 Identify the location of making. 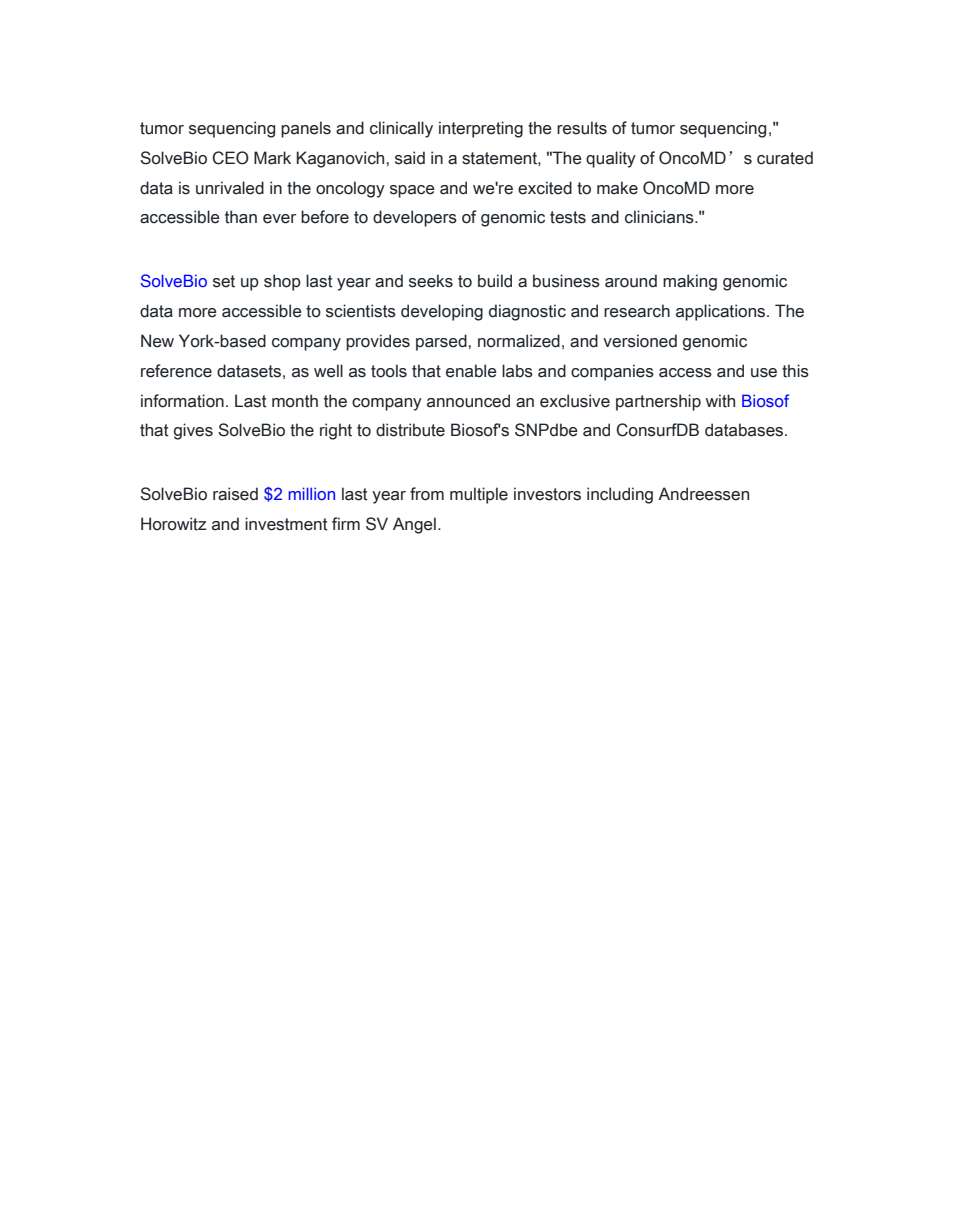
(690, 282).
